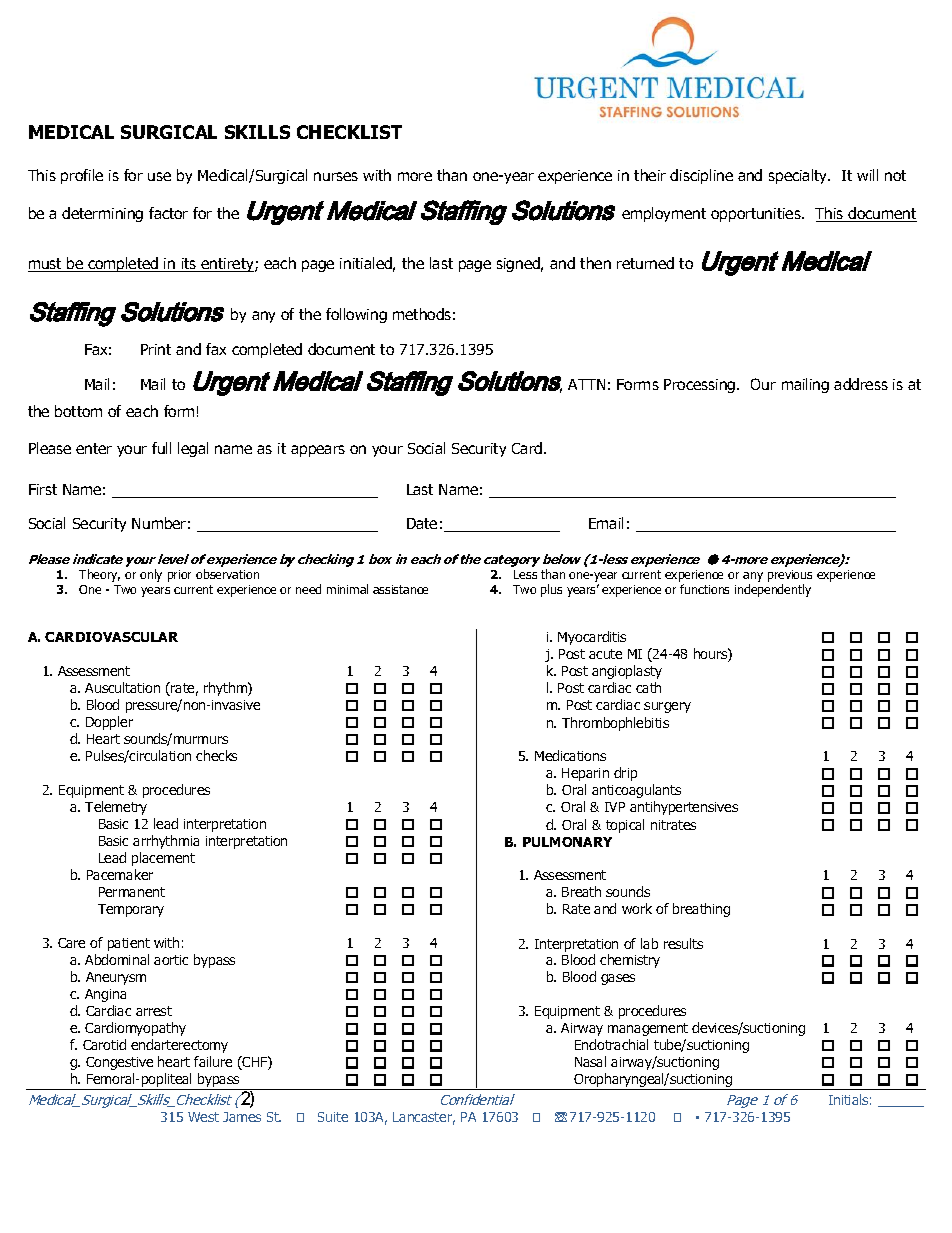  What do you see at coordinates (168, 213) in the screenshot?
I see `factor` at bounding box center [168, 213].
